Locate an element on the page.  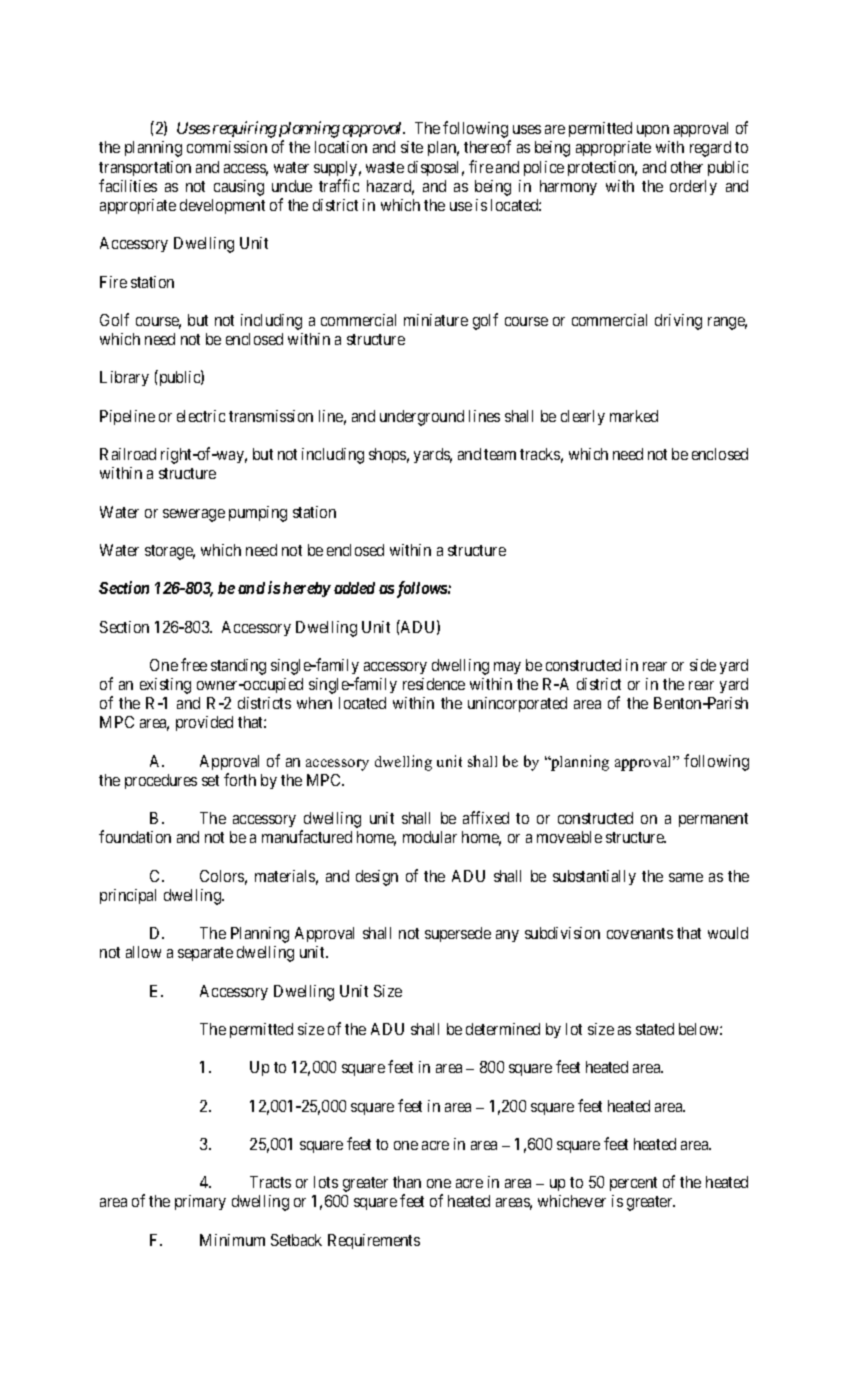
supersede is located at coordinates (458, 934).
